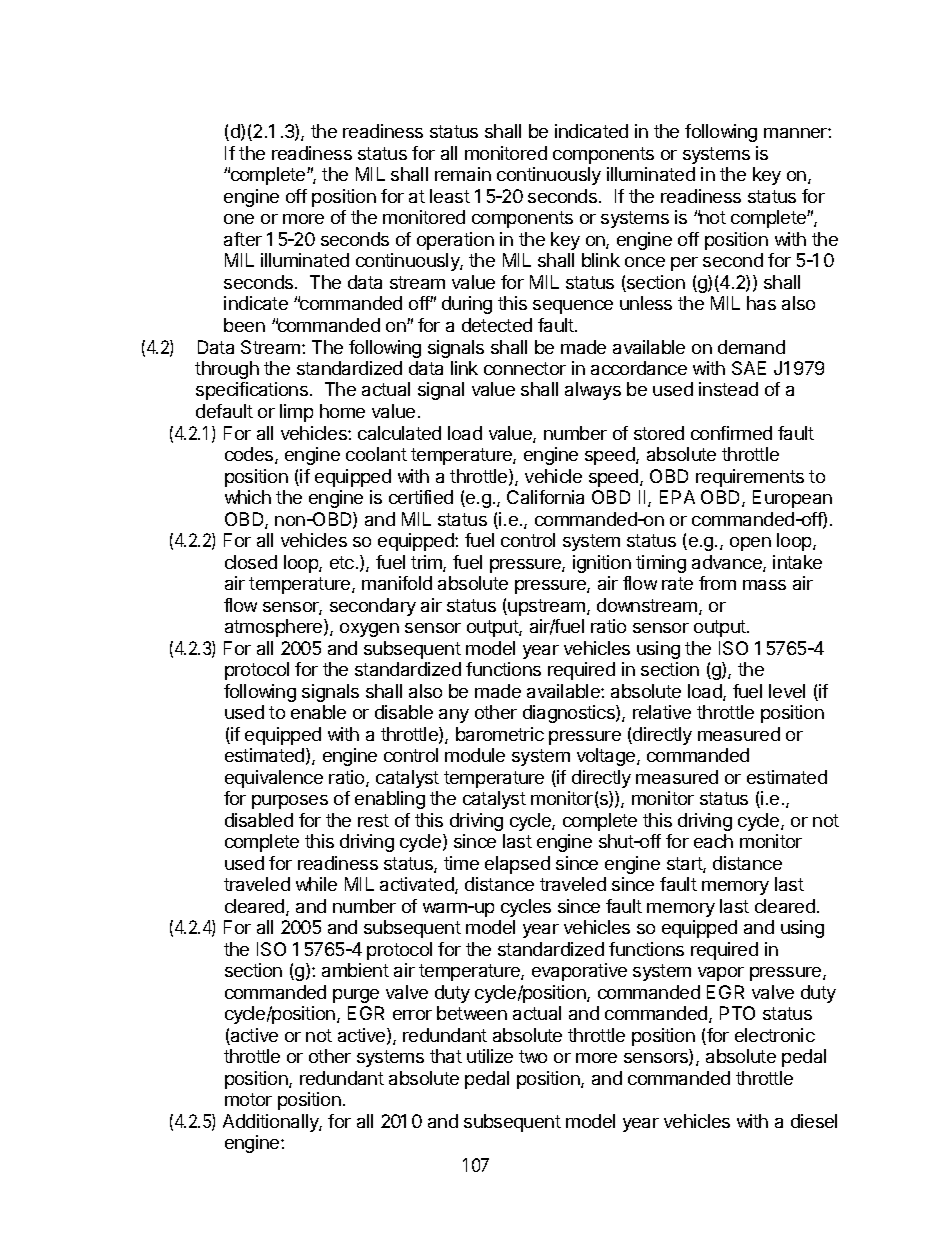  I want to click on once, so click(645, 262).
